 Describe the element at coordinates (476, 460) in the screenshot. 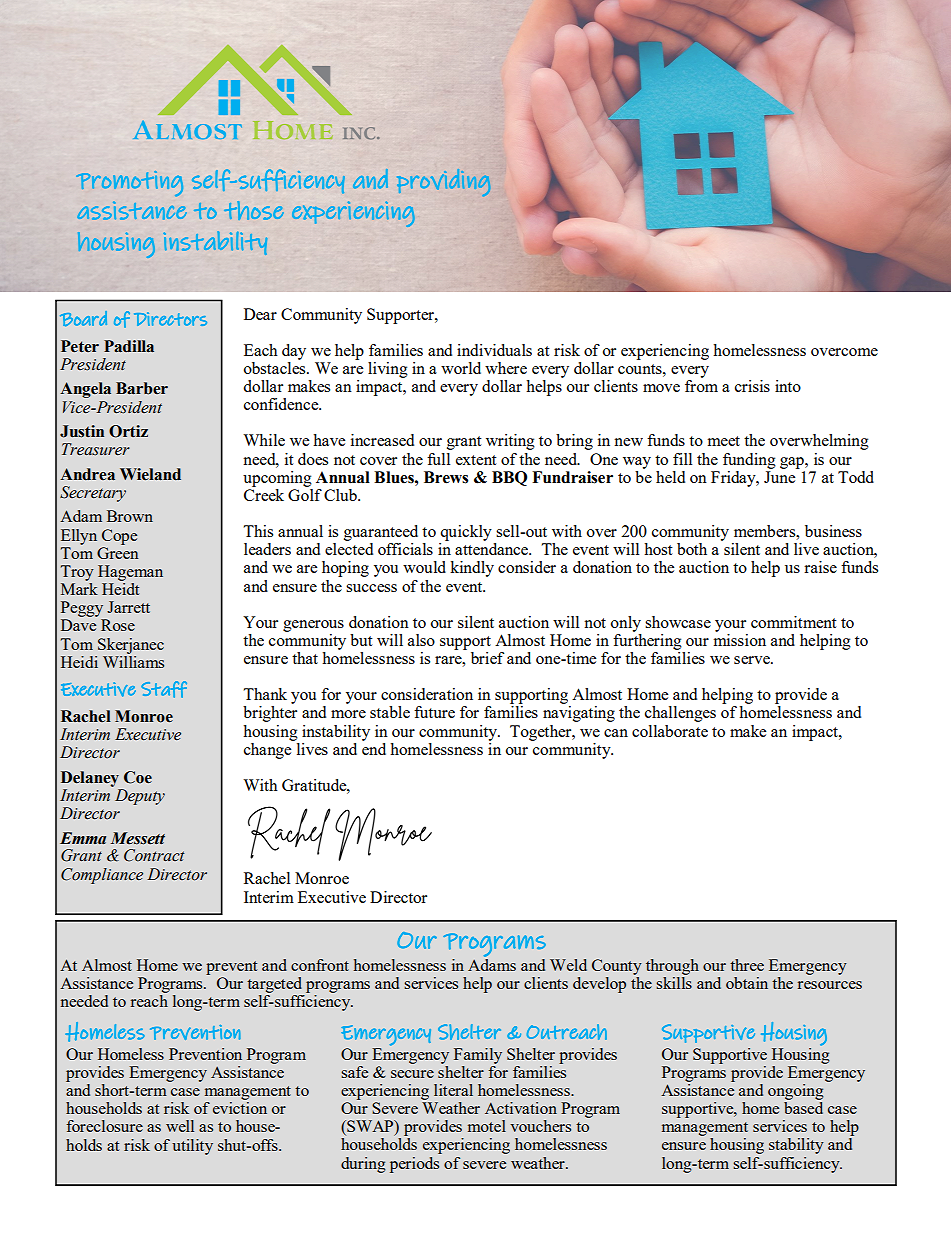

I see `extent` at that location.
